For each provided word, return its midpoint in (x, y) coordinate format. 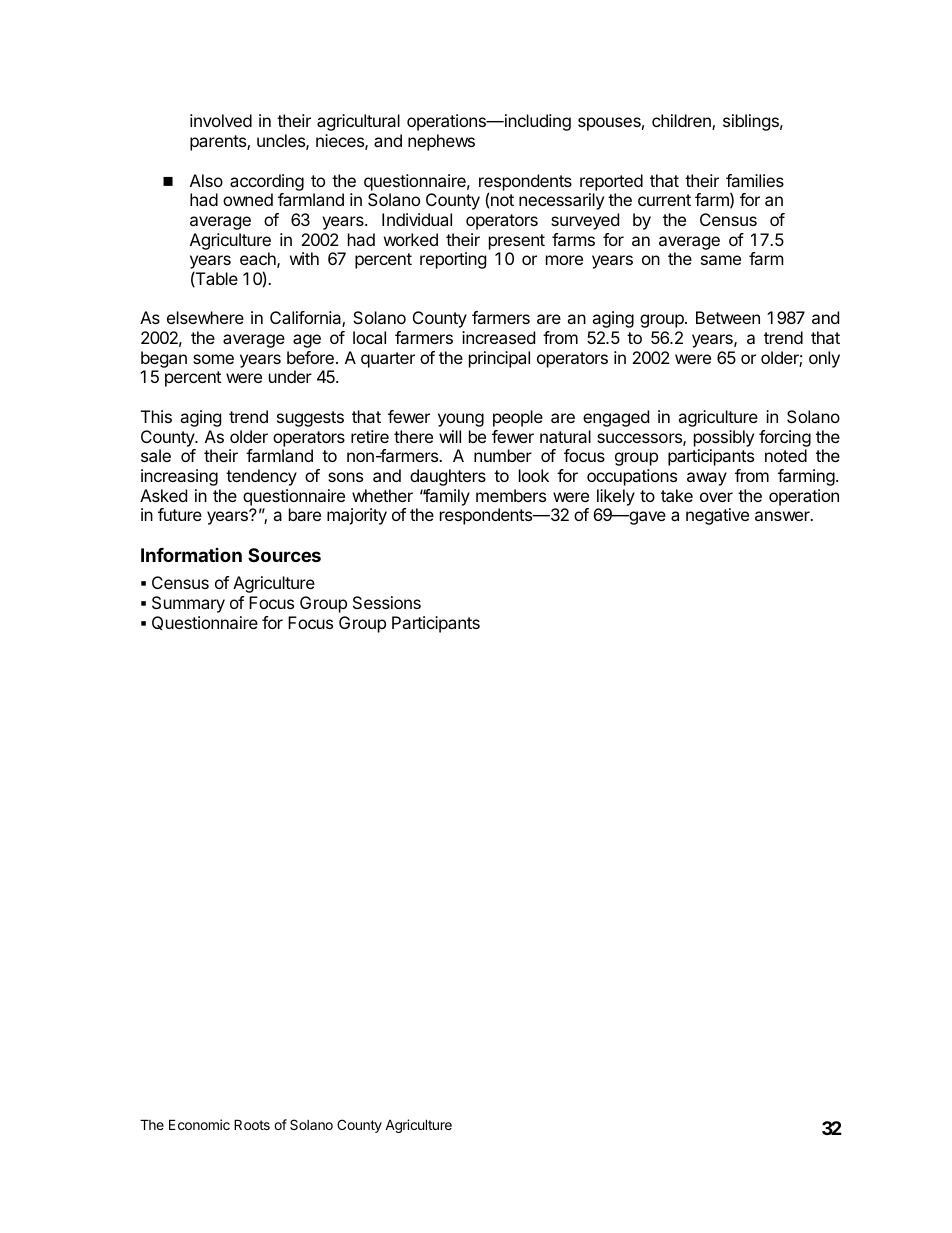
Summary (188, 604)
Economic (199, 1124)
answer (783, 516)
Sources (284, 555)
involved (221, 120)
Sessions (387, 602)
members (511, 495)
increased (498, 337)
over (716, 497)
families (755, 180)
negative (717, 516)
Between (728, 317)
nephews (441, 142)
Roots (252, 1124)
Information (191, 555)
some (213, 359)
